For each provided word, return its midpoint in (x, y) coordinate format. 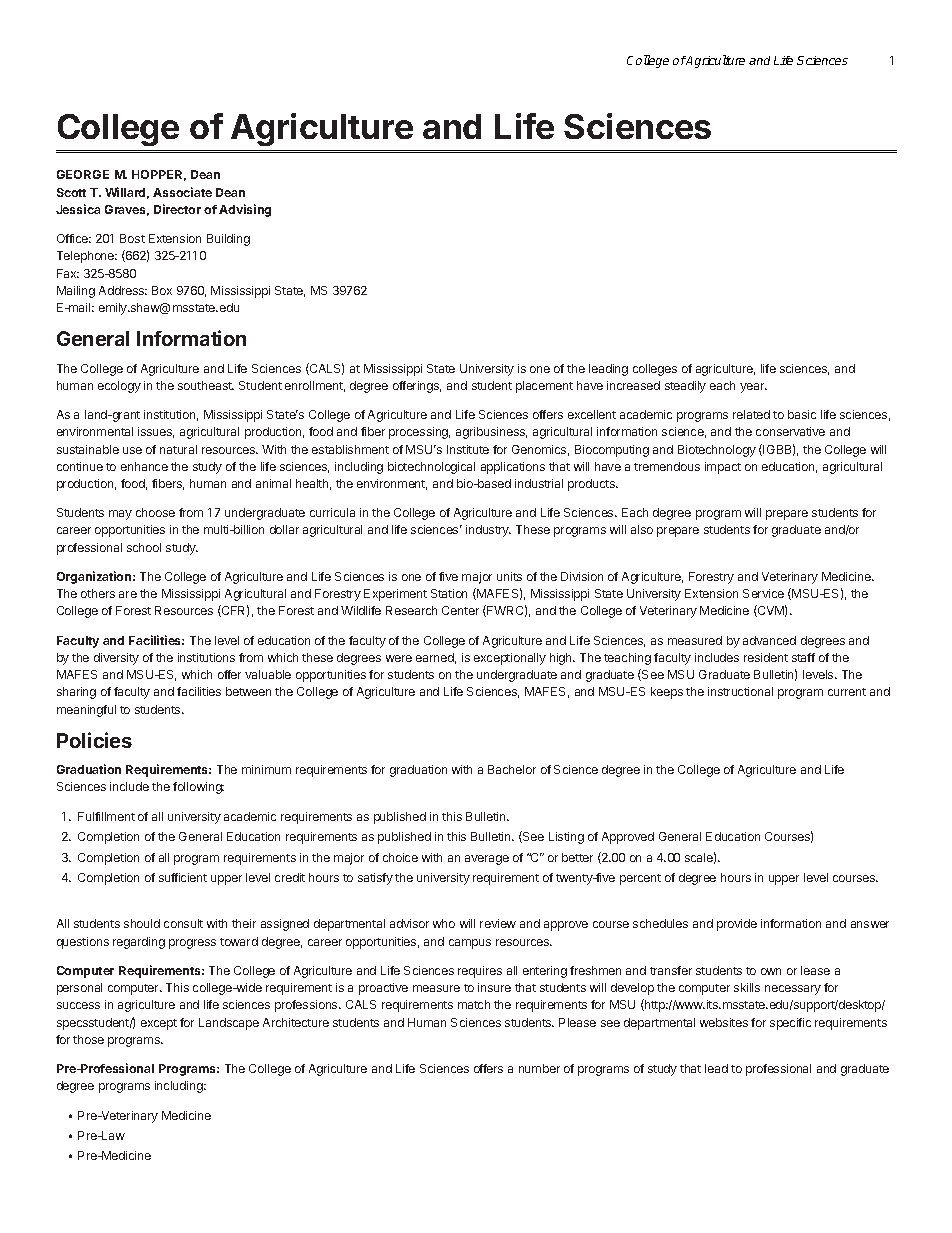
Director (177, 209)
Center (460, 610)
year (753, 388)
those (88, 1039)
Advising (245, 210)
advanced (769, 640)
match (474, 1004)
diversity (116, 659)
